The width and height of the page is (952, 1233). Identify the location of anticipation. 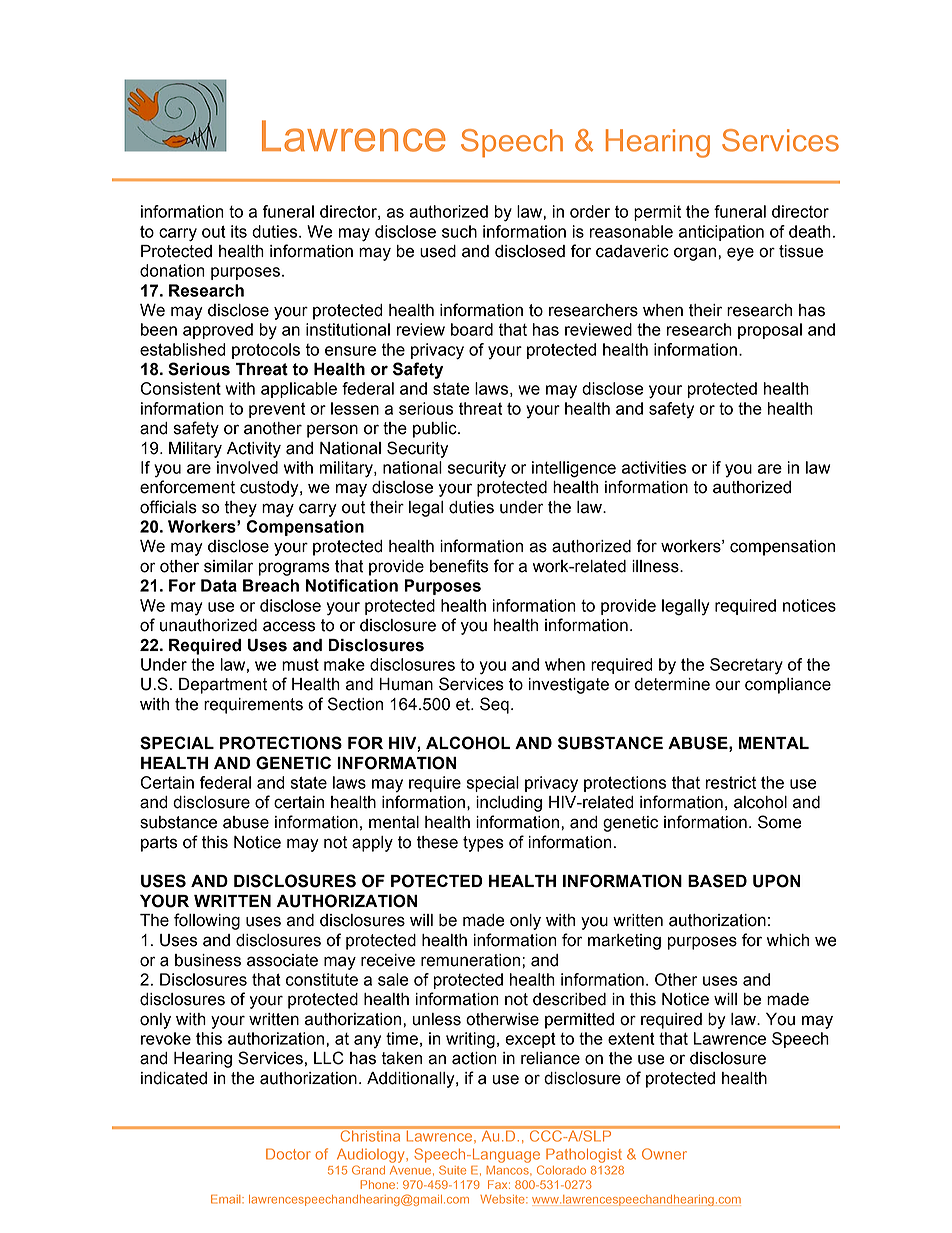
(721, 233).
